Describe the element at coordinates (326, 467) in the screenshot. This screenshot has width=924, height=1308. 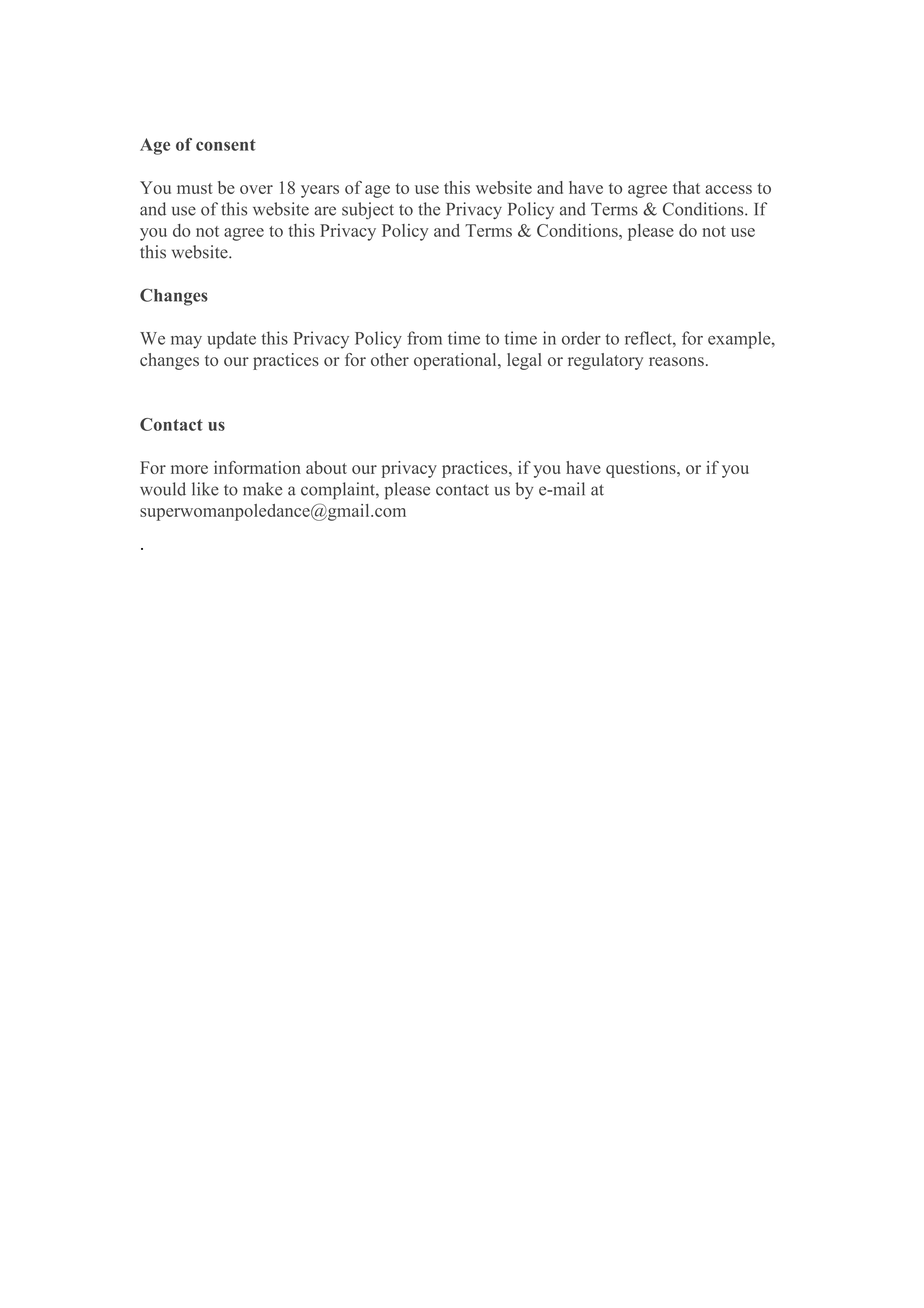
I see `about` at that location.
